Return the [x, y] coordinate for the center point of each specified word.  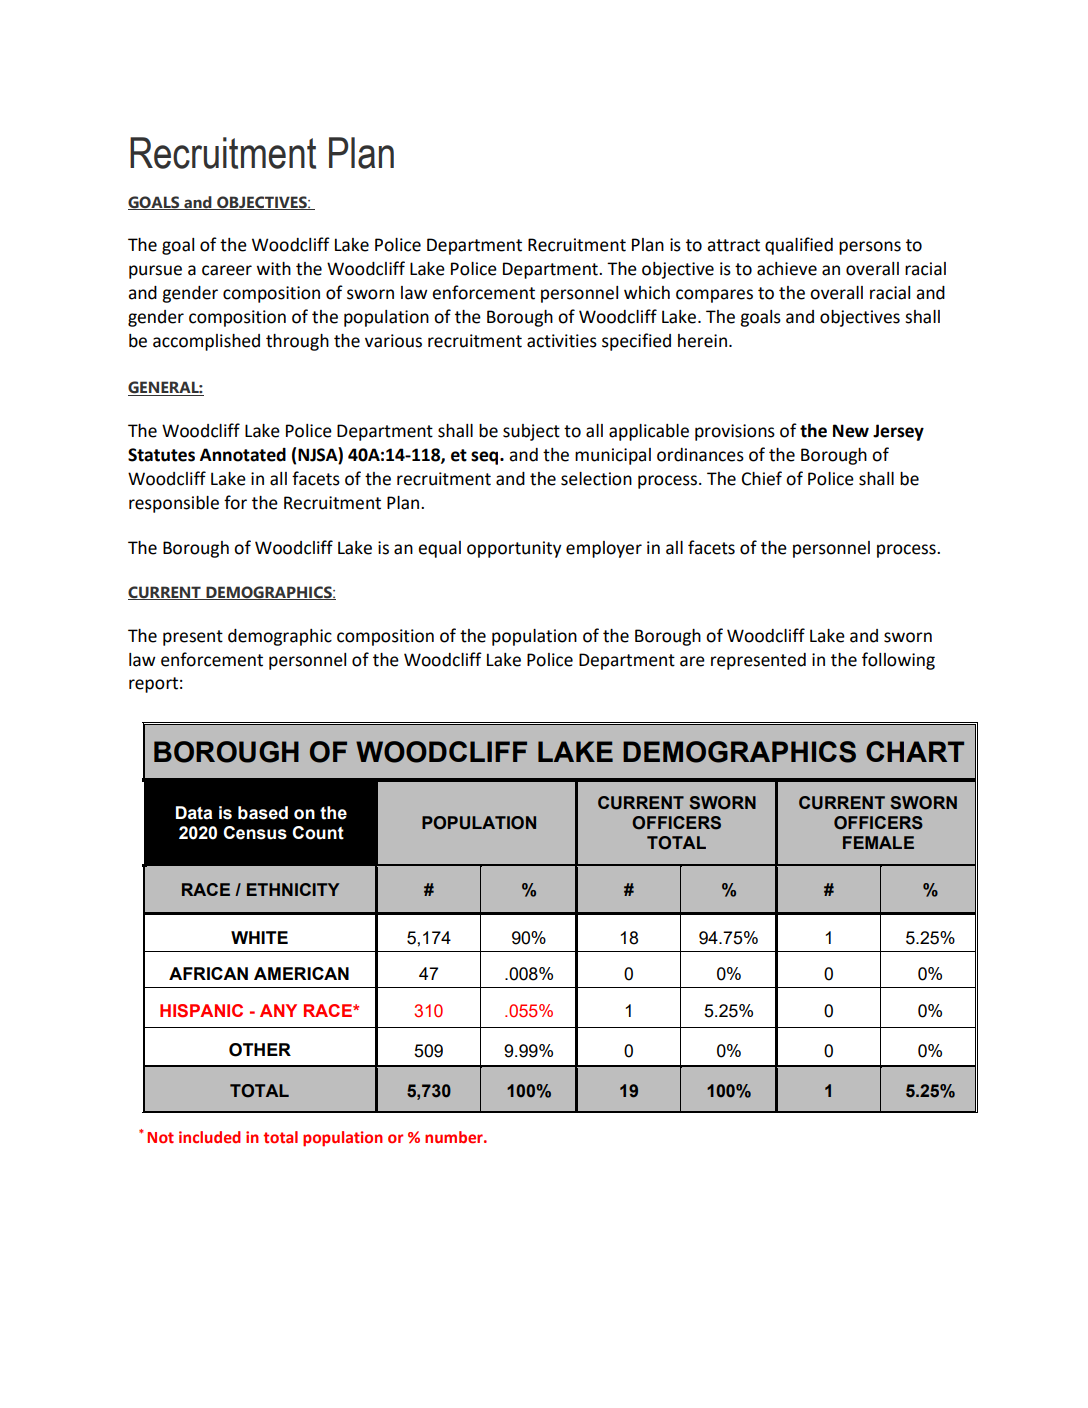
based [263, 813]
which [647, 293]
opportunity [514, 549]
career [227, 270]
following [898, 661]
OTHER [260, 1050]
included [209, 1137]
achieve [787, 269]
